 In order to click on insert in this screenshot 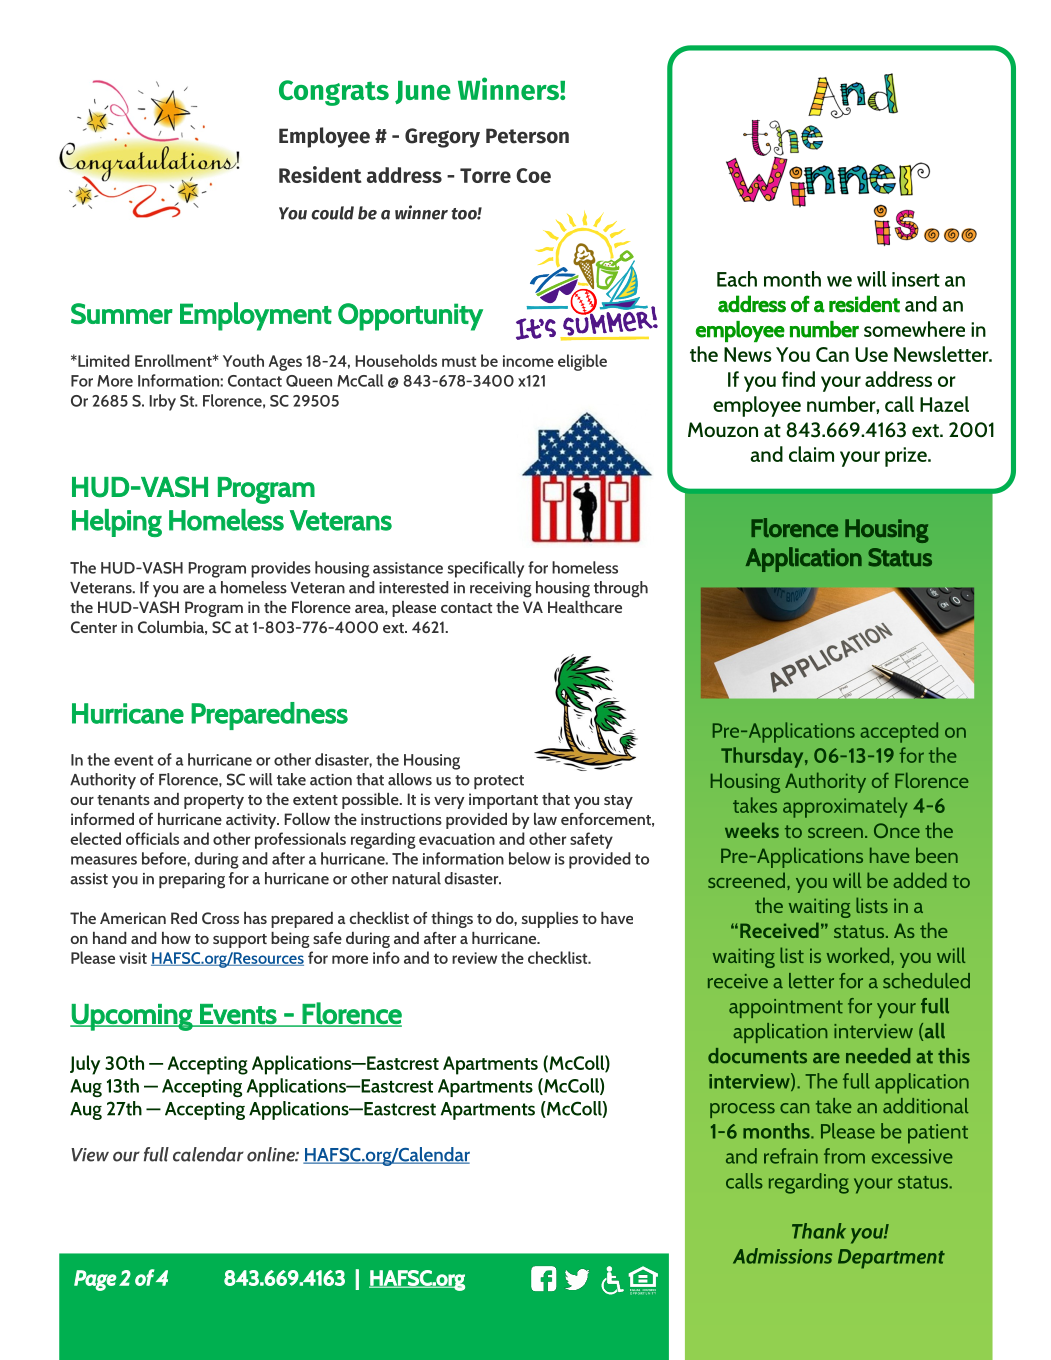, I will do `click(916, 279)`.
